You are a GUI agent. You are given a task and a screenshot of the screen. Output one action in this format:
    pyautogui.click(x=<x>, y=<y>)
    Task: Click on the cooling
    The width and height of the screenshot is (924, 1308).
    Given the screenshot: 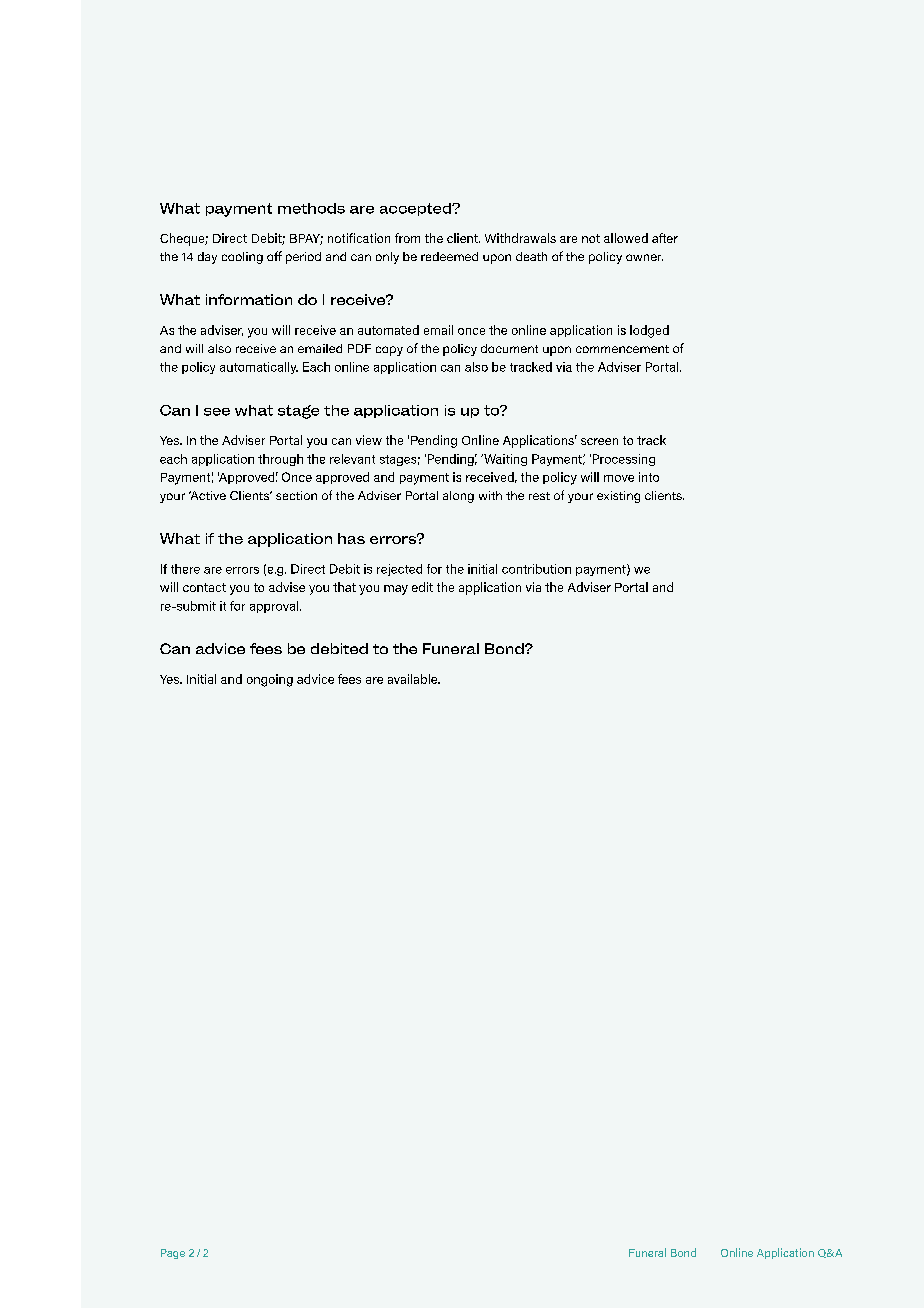 What is the action you would take?
    pyautogui.click(x=242, y=258)
